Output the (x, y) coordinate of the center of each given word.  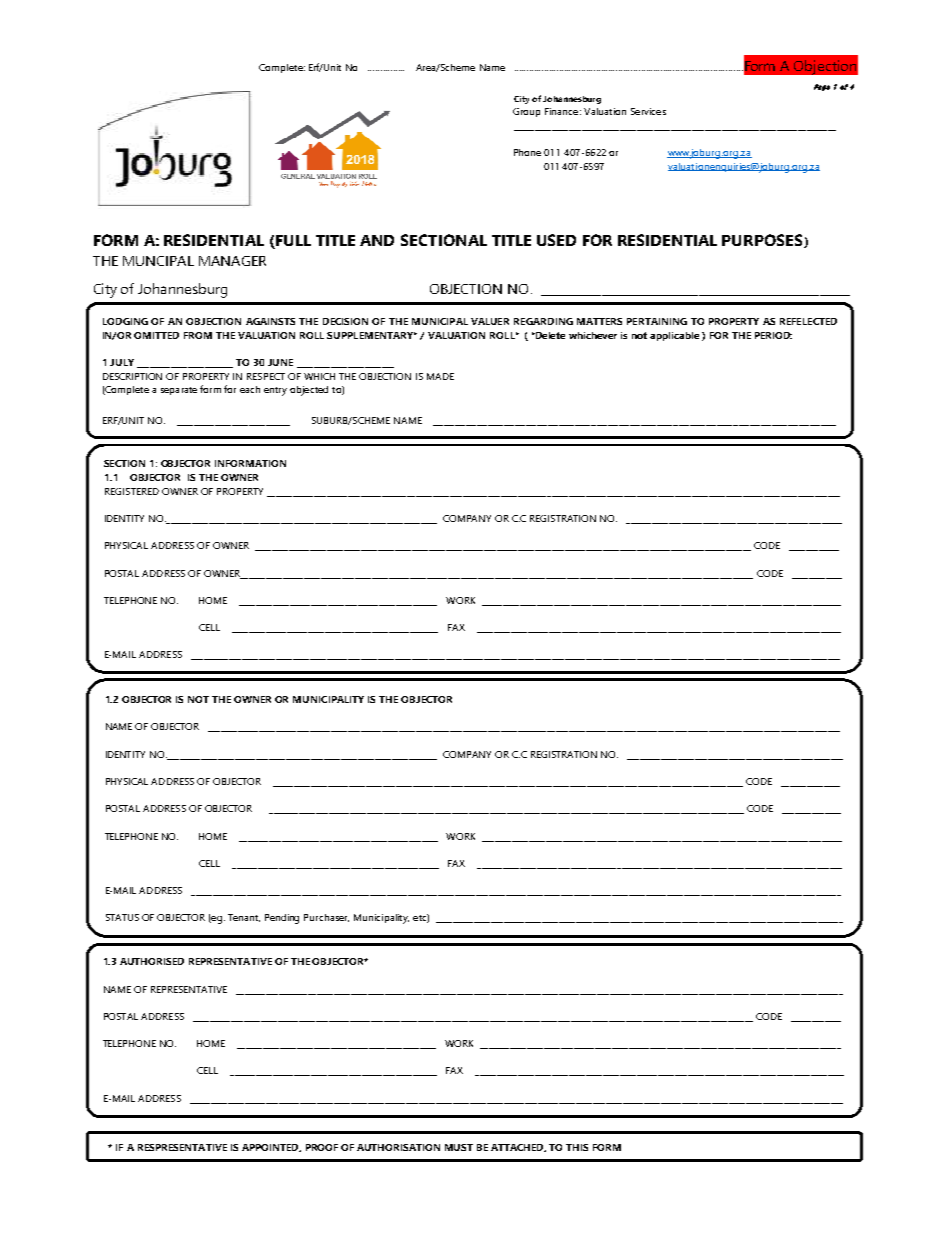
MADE (440, 376)
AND (377, 240)
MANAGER (232, 261)
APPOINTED (271, 1148)
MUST (459, 1147)
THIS (577, 1147)
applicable (674, 336)
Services (648, 111)
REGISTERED (132, 491)
